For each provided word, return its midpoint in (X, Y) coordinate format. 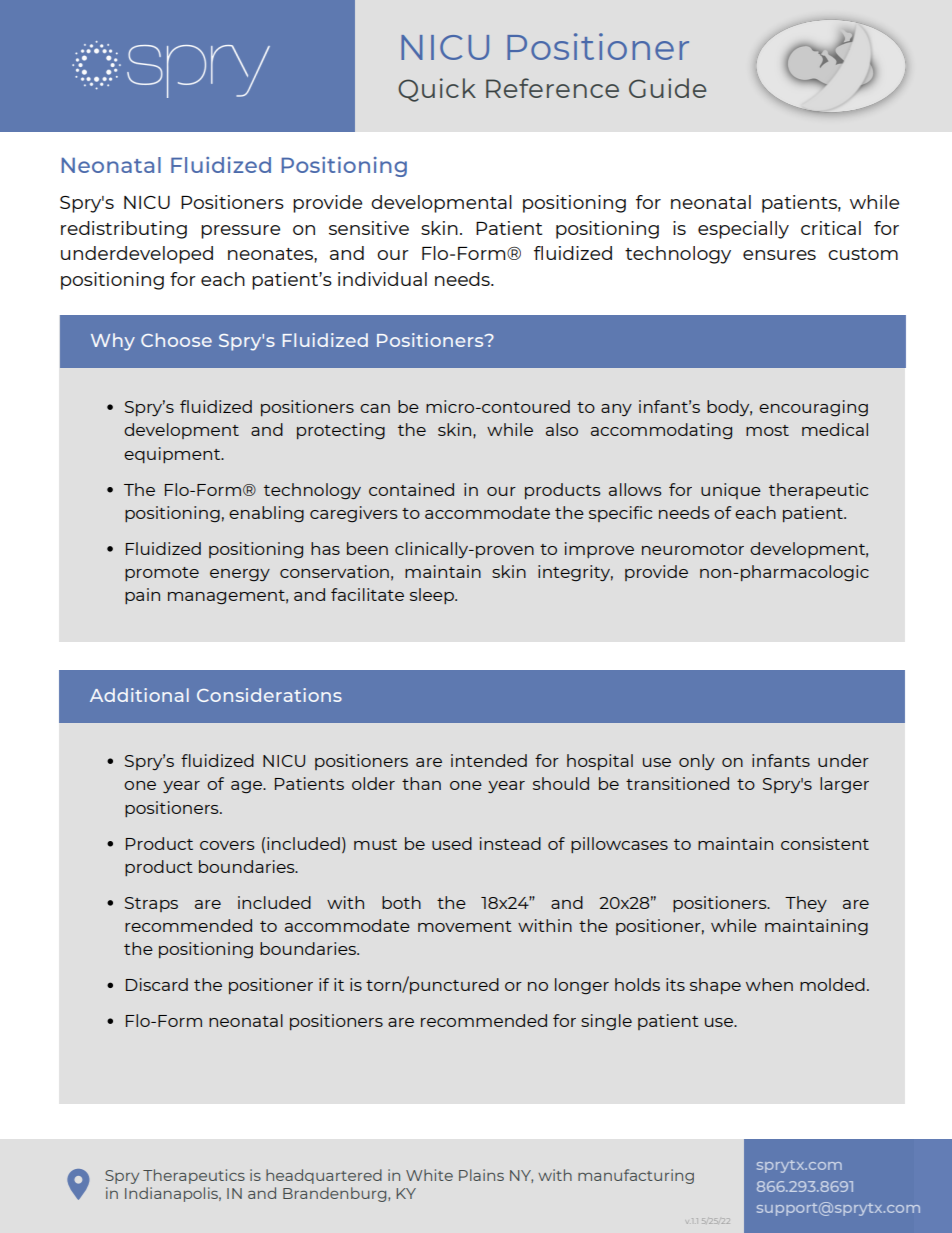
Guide (667, 88)
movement (465, 926)
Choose (176, 340)
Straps (151, 904)
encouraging (813, 408)
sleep (433, 596)
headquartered (324, 1176)
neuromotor (693, 549)
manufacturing (636, 1176)
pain (142, 596)
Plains (481, 1175)
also (562, 429)
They (806, 904)
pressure (240, 232)
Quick (437, 90)
